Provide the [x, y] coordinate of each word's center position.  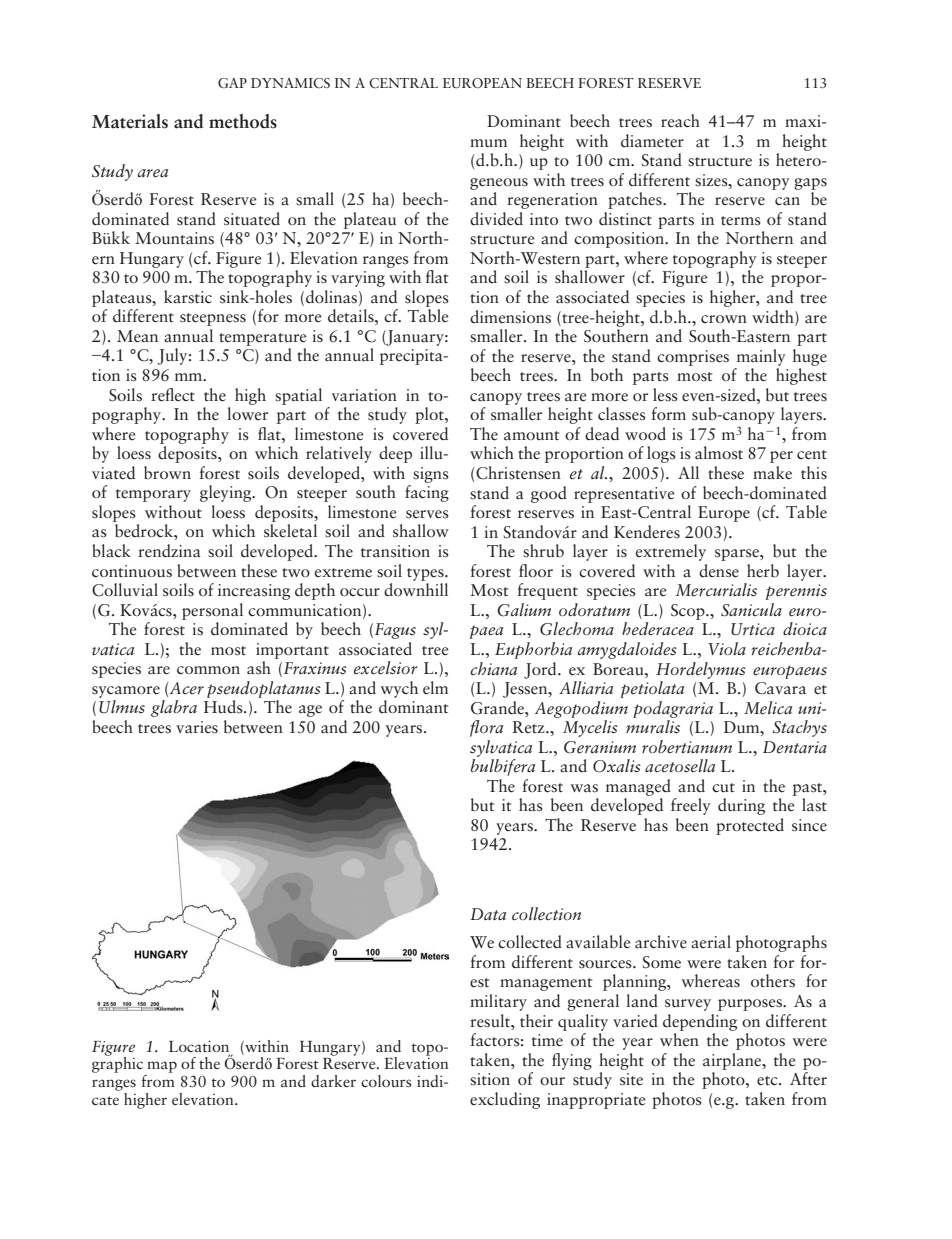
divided [496, 219]
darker [333, 1081]
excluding [505, 1100]
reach [680, 121]
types [426, 574]
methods [243, 121]
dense [719, 571]
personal [212, 611]
